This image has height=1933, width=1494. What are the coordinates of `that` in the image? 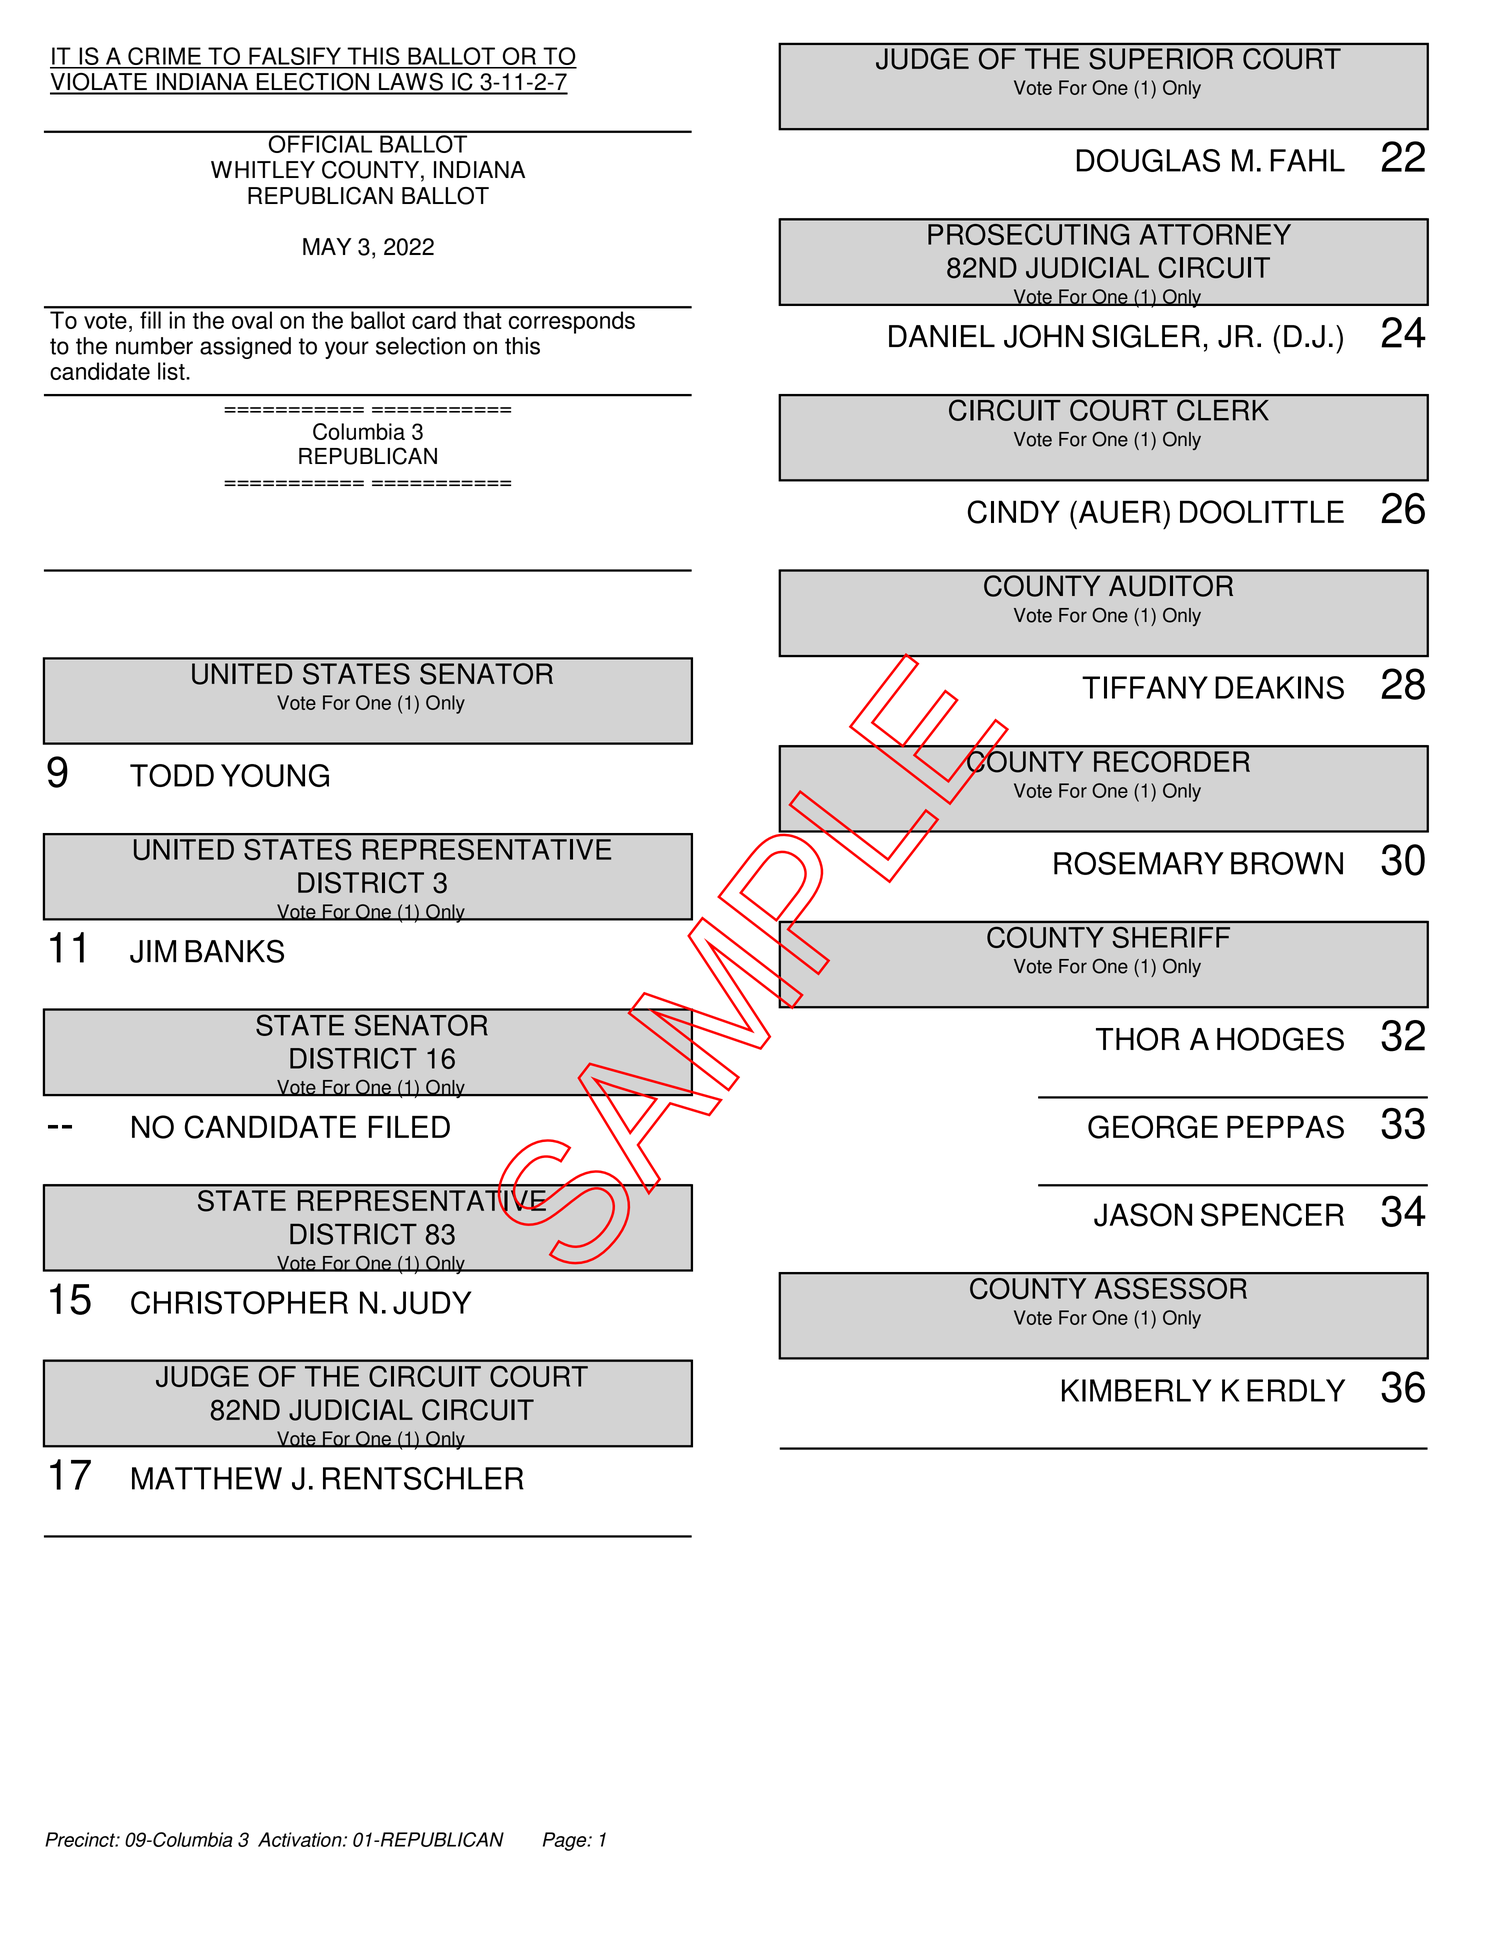 It's located at (482, 320).
